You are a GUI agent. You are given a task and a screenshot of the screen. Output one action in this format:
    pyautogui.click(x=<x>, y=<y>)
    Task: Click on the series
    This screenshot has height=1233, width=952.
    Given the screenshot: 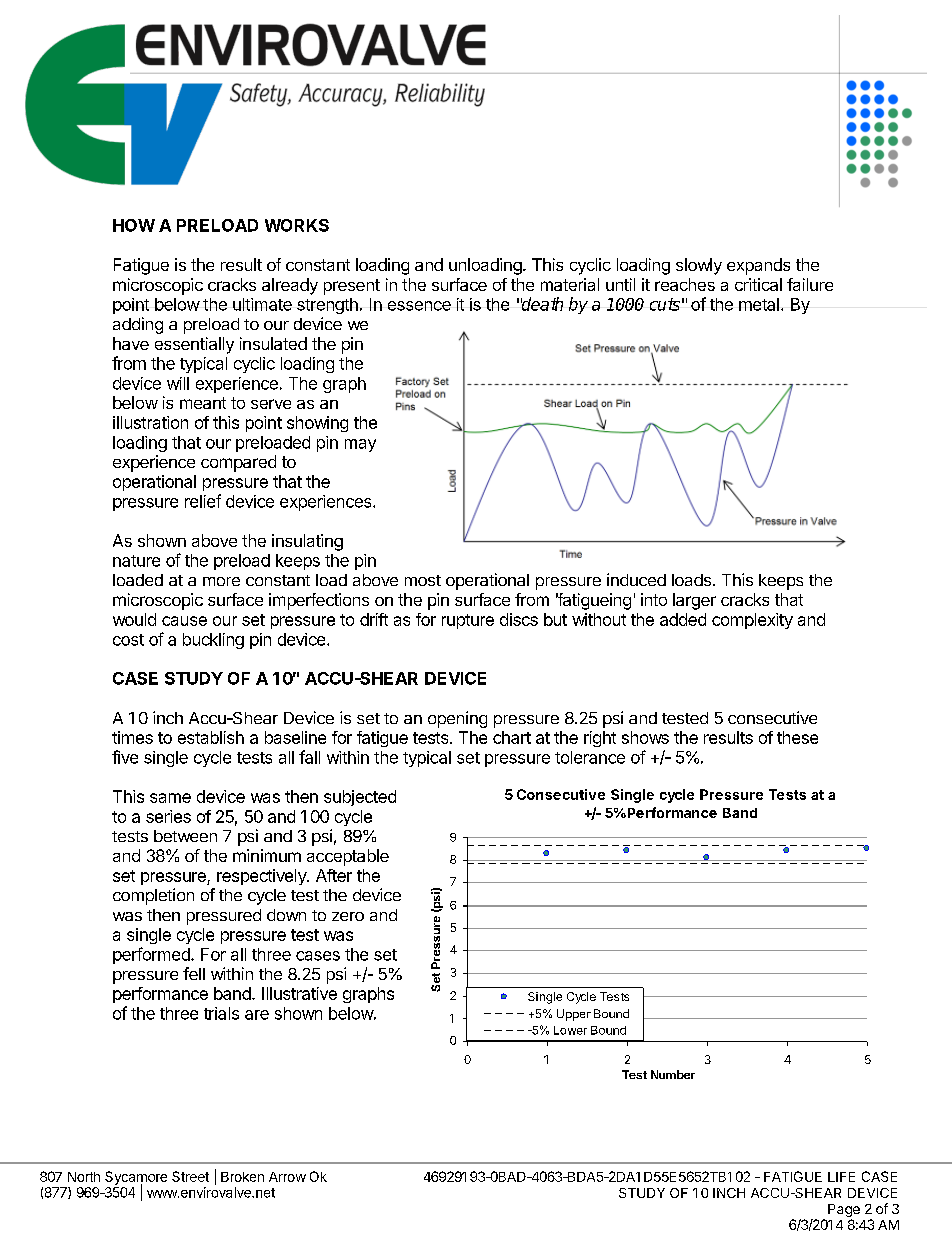 What is the action you would take?
    pyautogui.click(x=168, y=816)
